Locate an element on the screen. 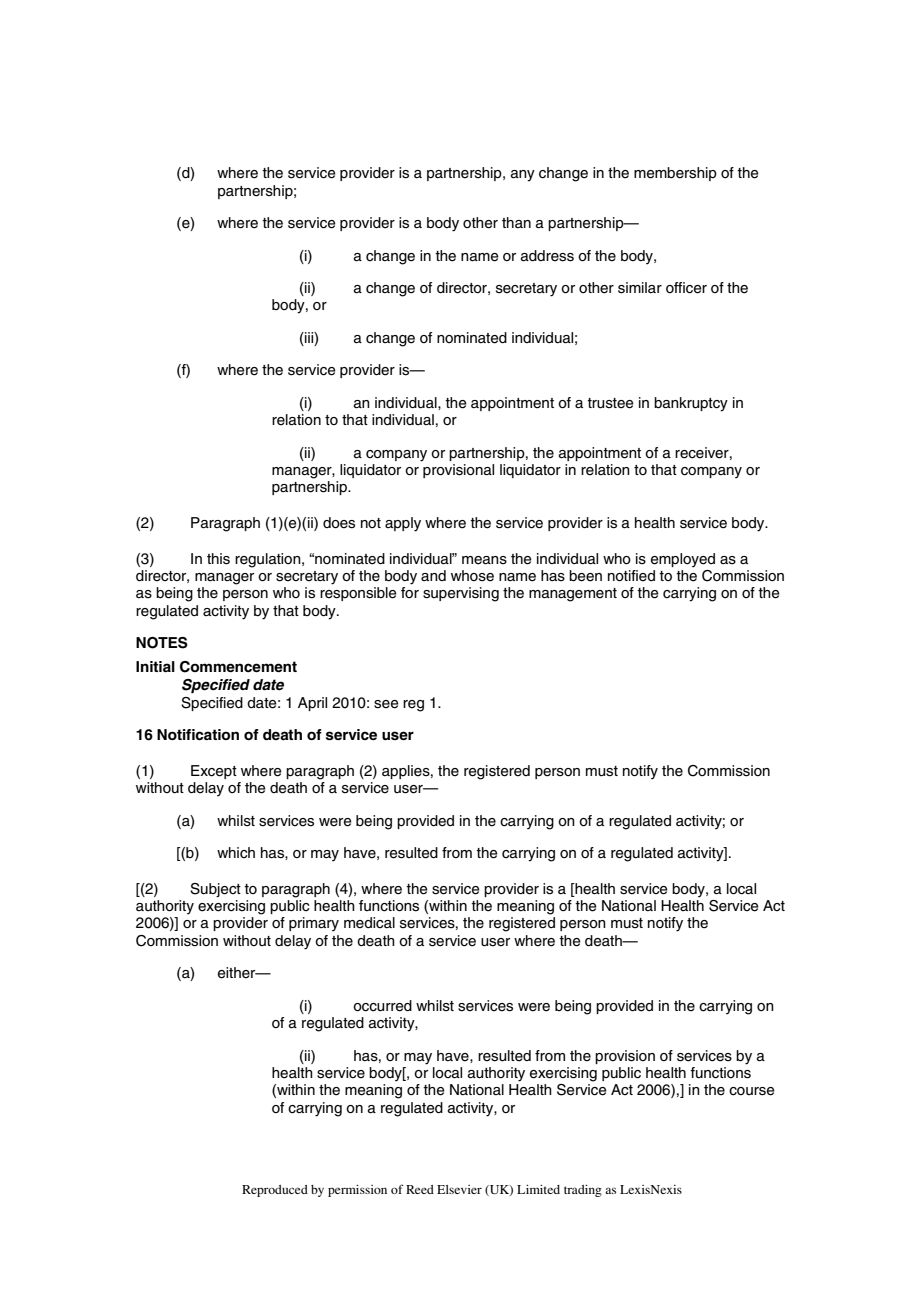  membership is located at coordinates (675, 174).
